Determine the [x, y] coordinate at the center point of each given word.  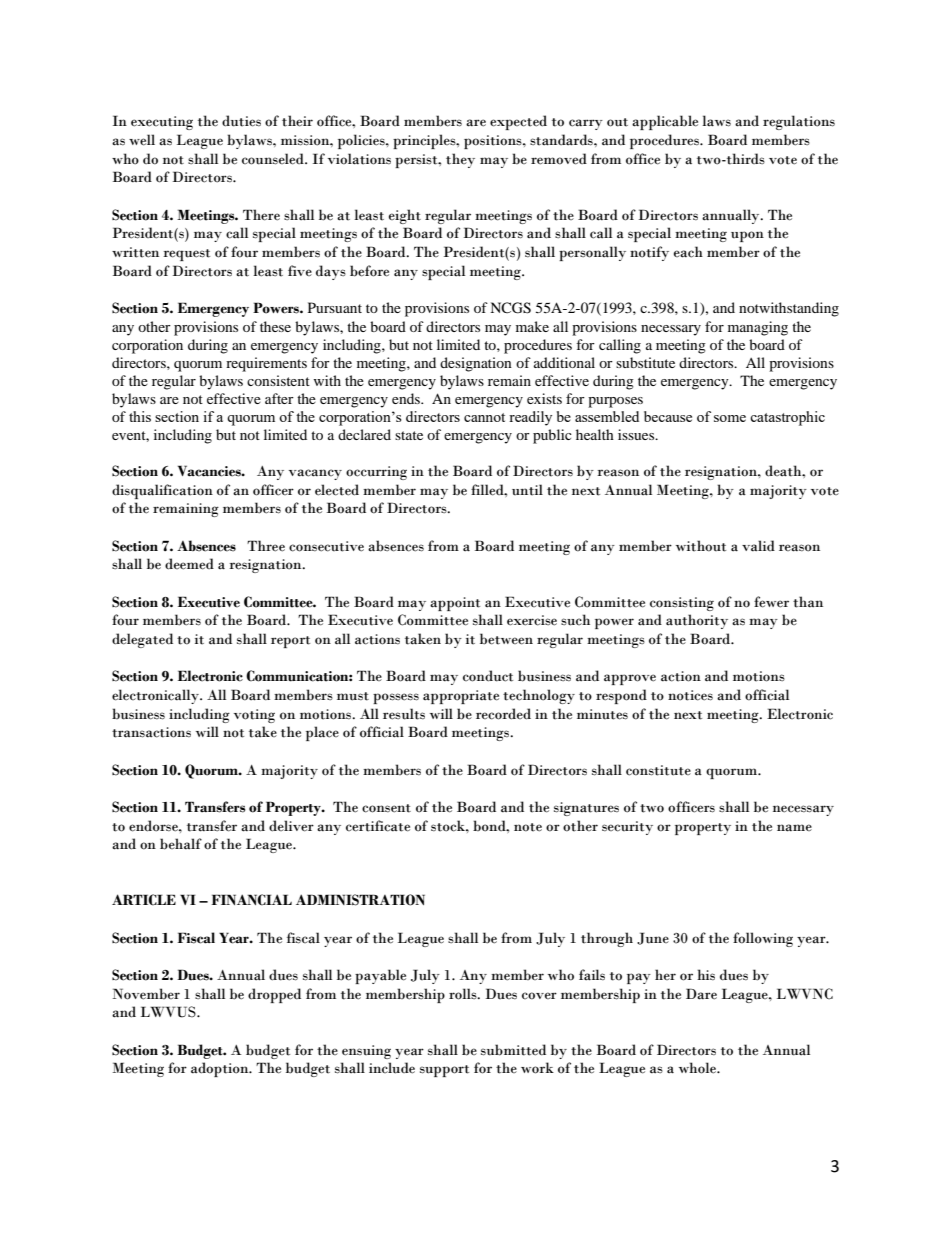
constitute [658, 770]
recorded [503, 714]
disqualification [162, 491]
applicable [665, 122]
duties [241, 121]
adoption [221, 1069]
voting [254, 716]
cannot [484, 417]
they [460, 160]
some [730, 418]
